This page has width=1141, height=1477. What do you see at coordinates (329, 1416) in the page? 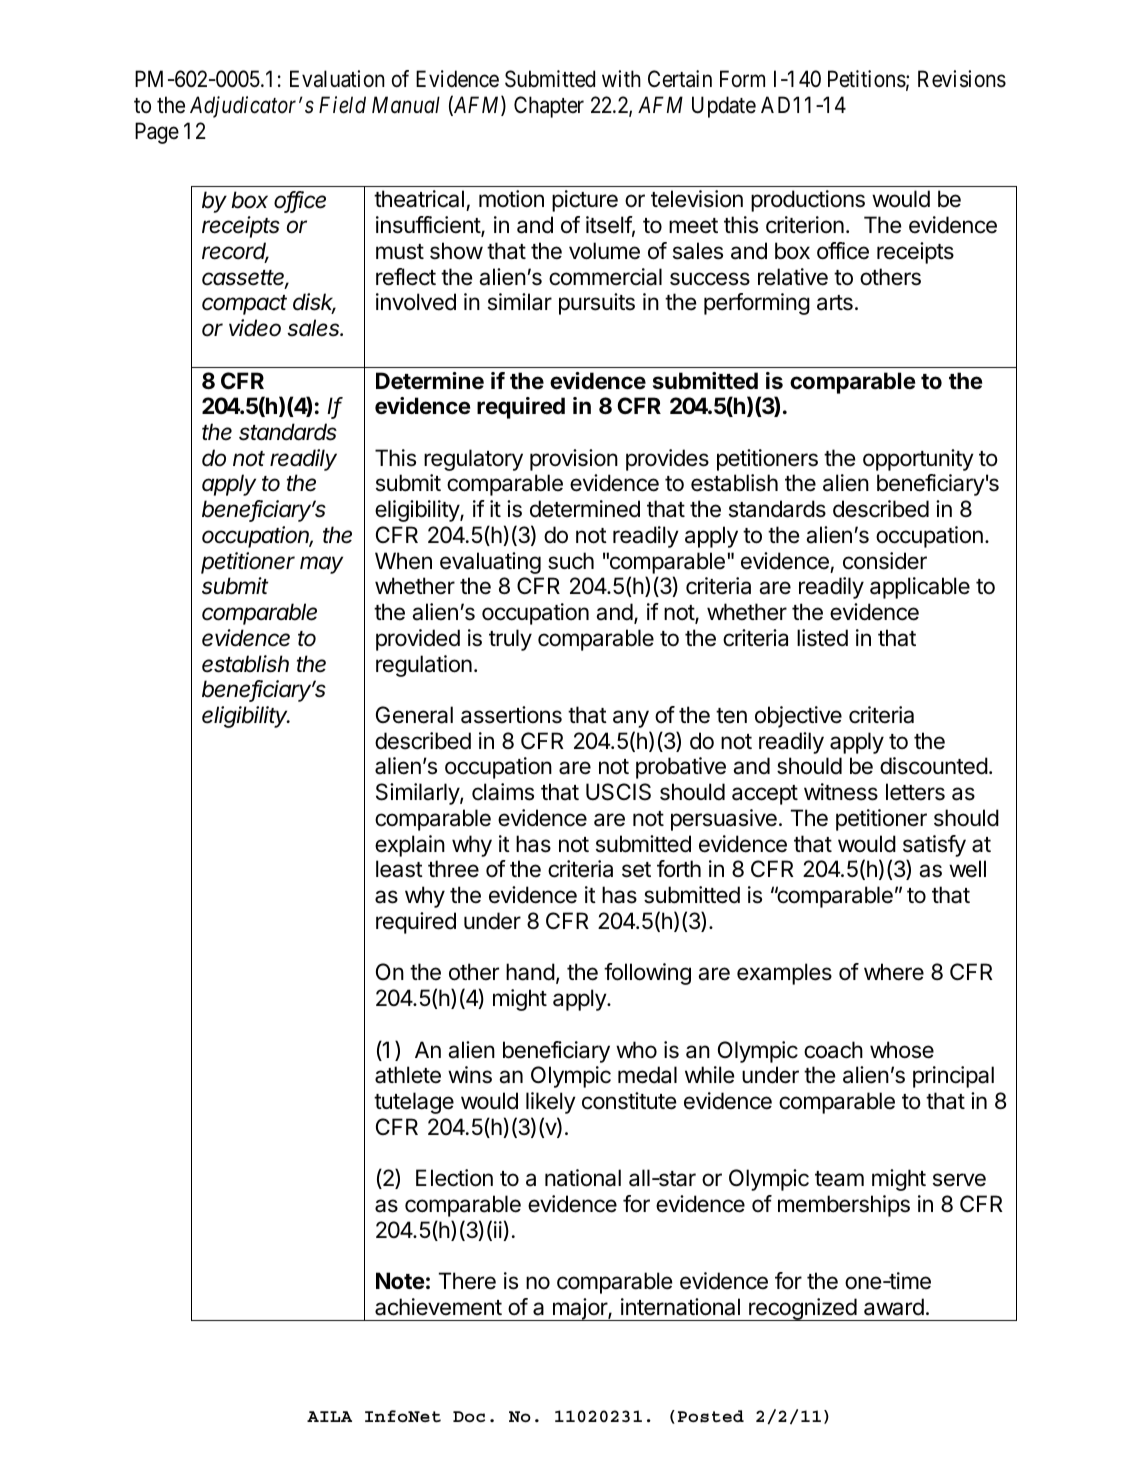
I see `AILA` at bounding box center [329, 1416].
